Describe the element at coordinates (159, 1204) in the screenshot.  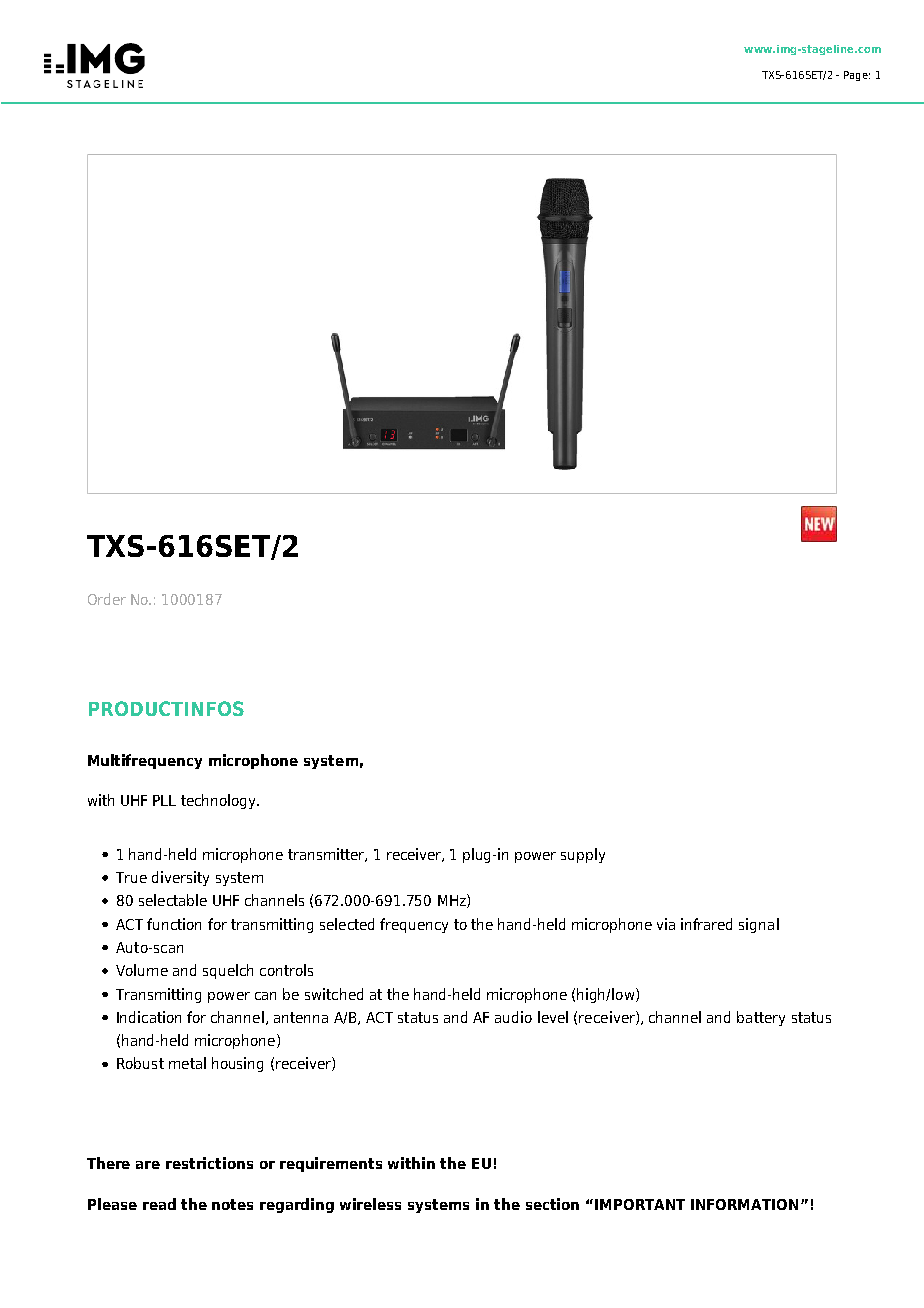
I see `read` at that location.
